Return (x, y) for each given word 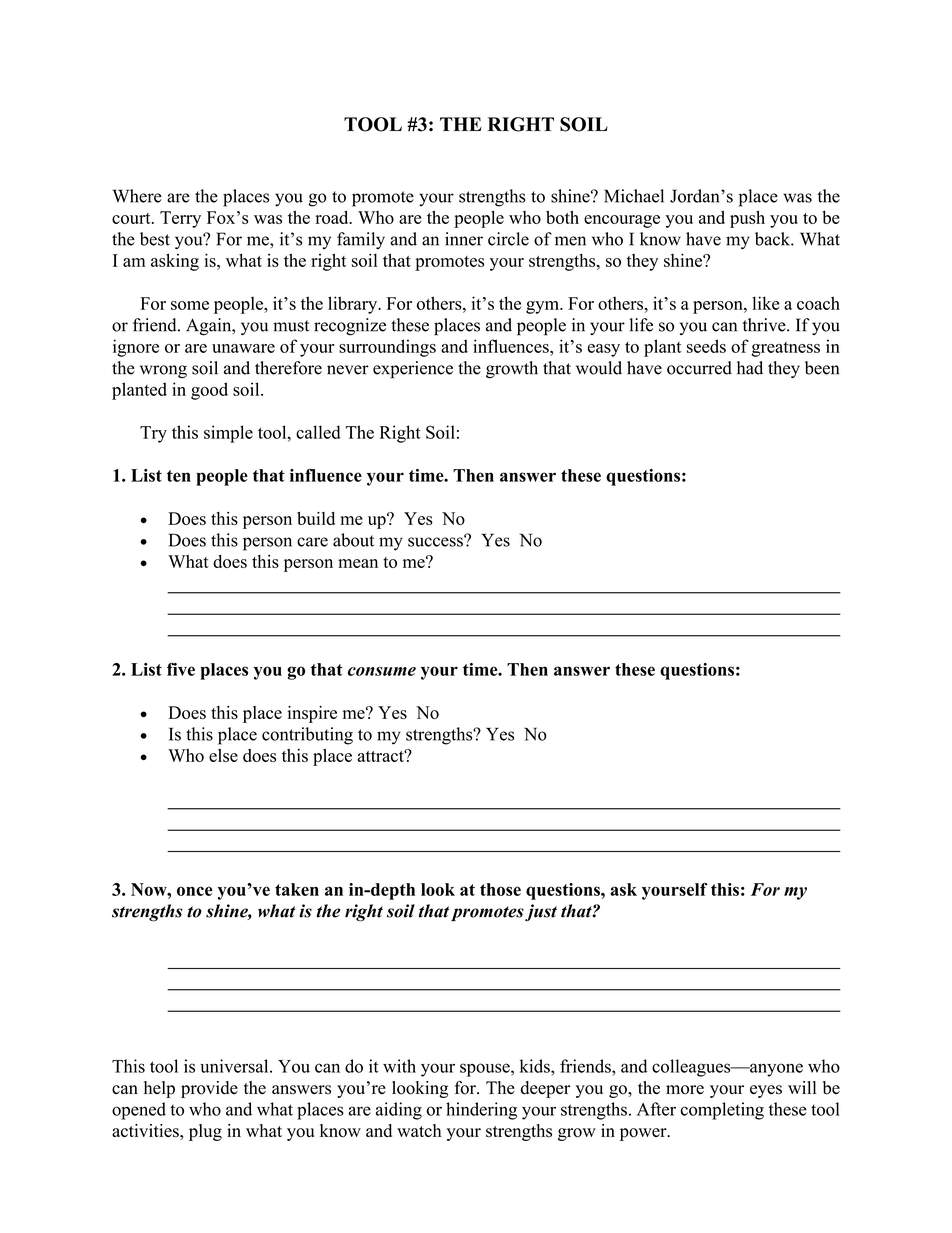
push (747, 219)
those (500, 889)
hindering (481, 1111)
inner (464, 239)
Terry (180, 219)
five (181, 669)
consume (382, 671)
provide (209, 1089)
